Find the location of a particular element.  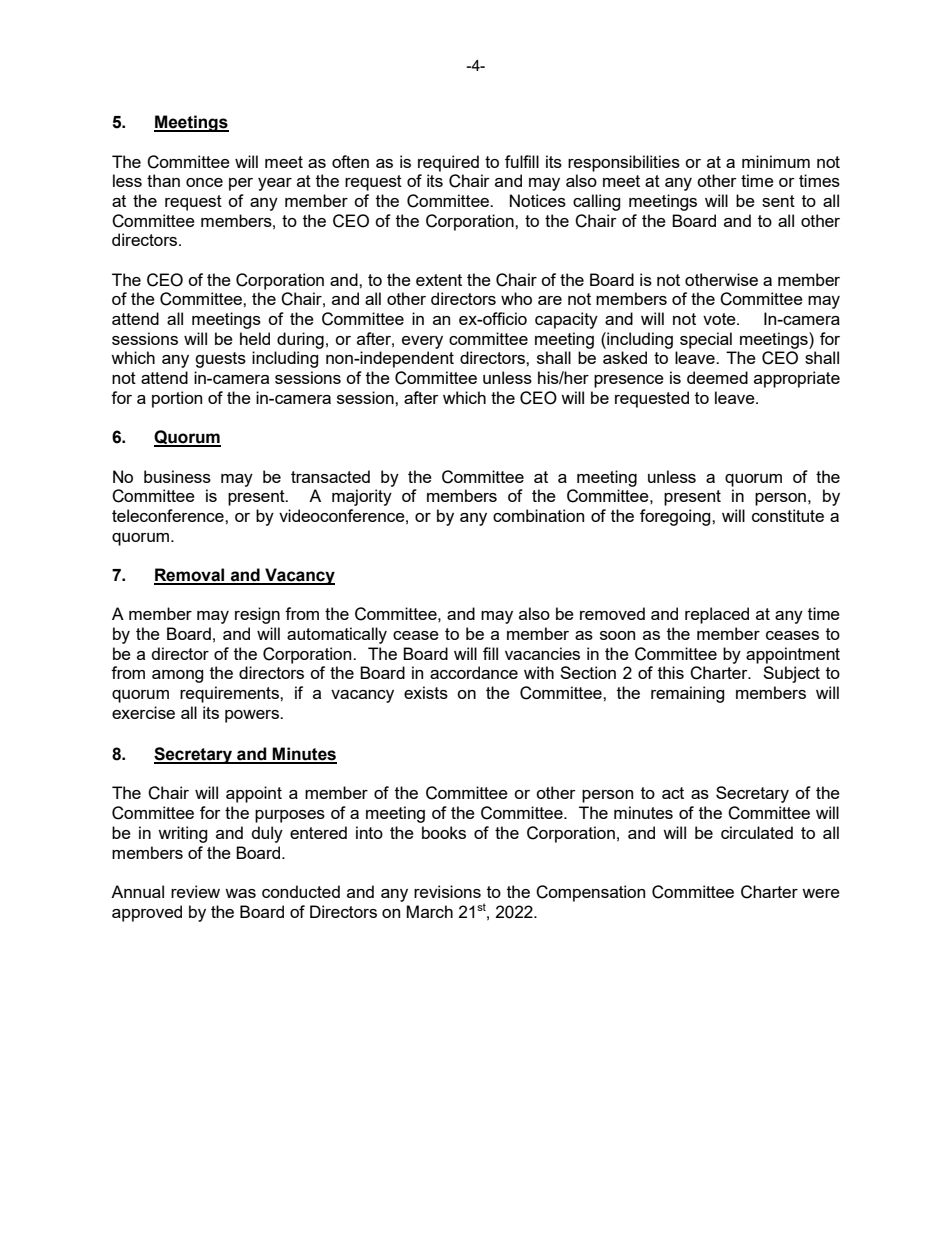

every is located at coordinates (422, 342).
